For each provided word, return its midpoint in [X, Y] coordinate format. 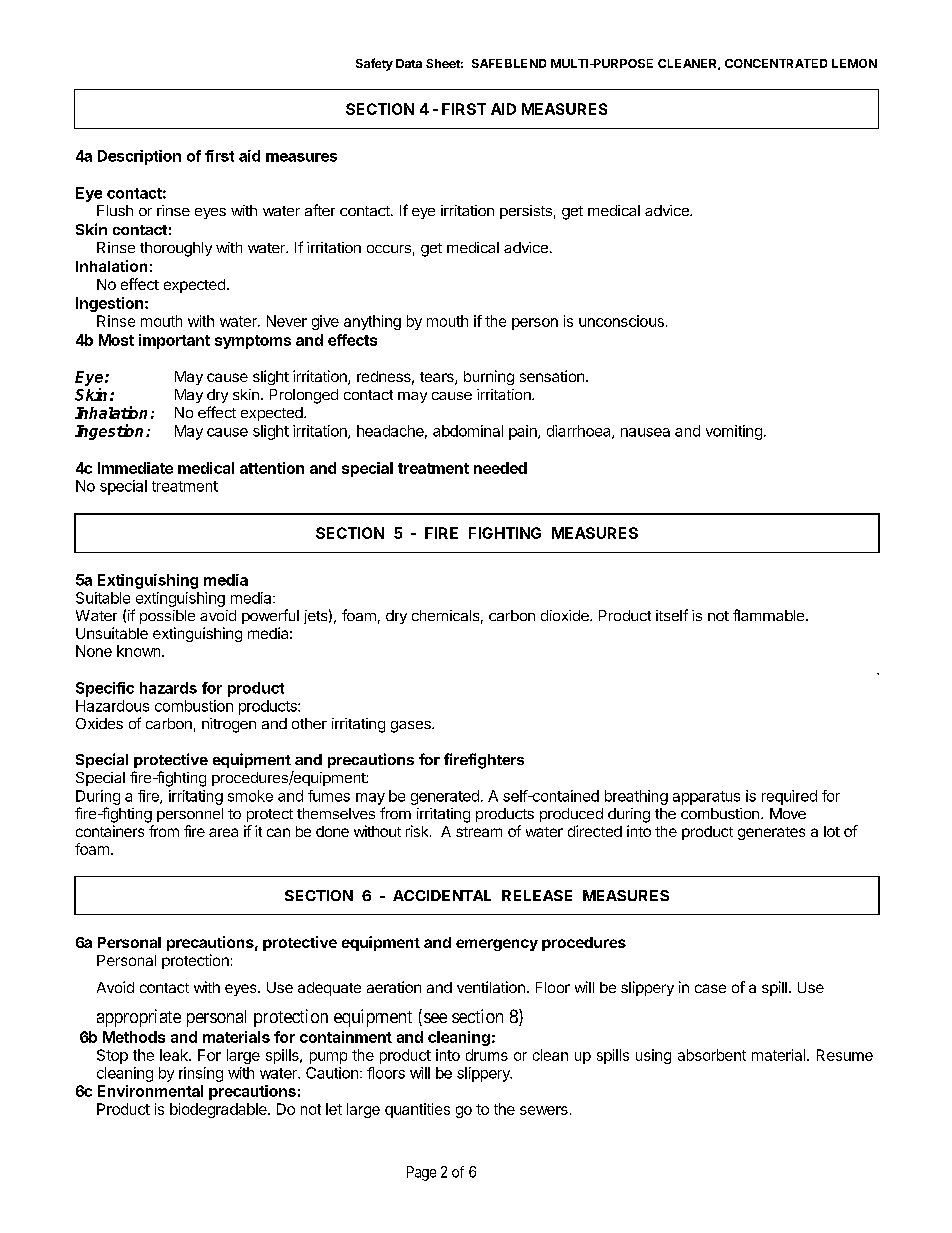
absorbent [712, 1055]
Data [409, 63]
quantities [417, 1110]
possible [167, 617]
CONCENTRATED [776, 63]
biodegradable [219, 1110]
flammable [770, 615]
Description [139, 157]
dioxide [566, 615]
